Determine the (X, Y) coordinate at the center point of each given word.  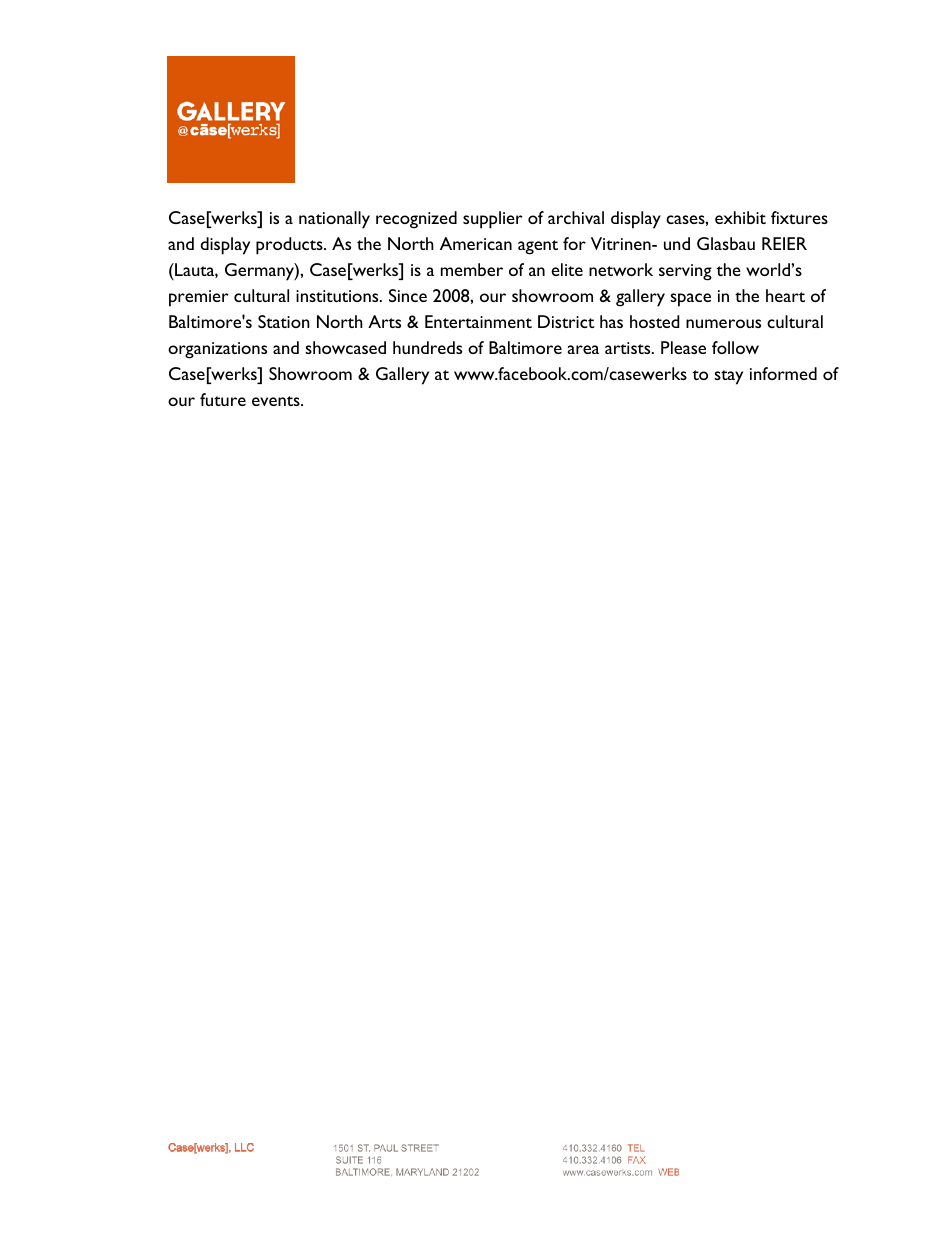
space (690, 300)
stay (728, 377)
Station (284, 321)
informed (783, 373)
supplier (493, 220)
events (277, 401)
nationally (334, 220)
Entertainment (478, 321)
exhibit (740, 217)
